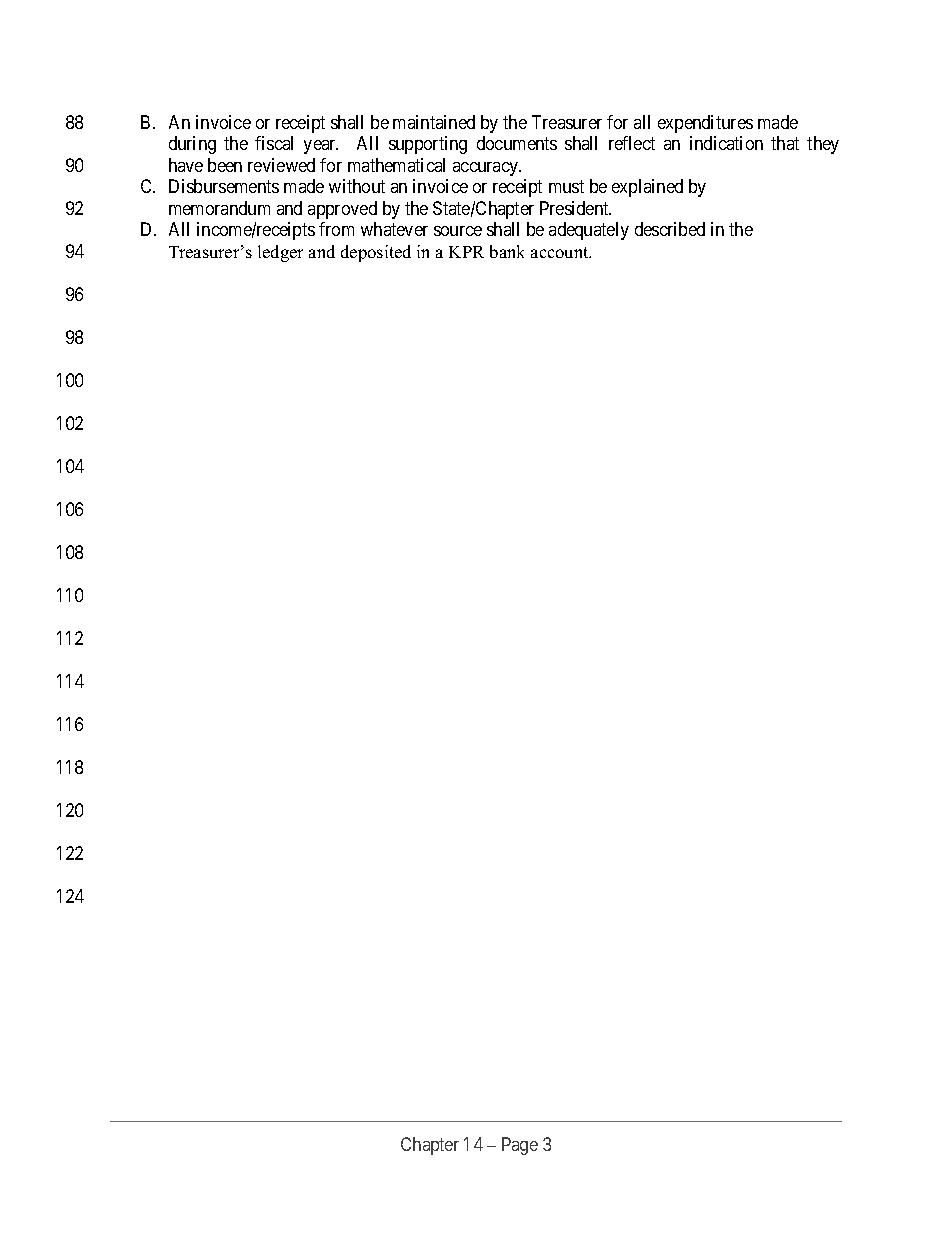 This screenshot has height=1233, width=952. What do you see at coordinates (274, 143) in the screenshot?
I see `fiscal` at bounding box center [274, 143].
